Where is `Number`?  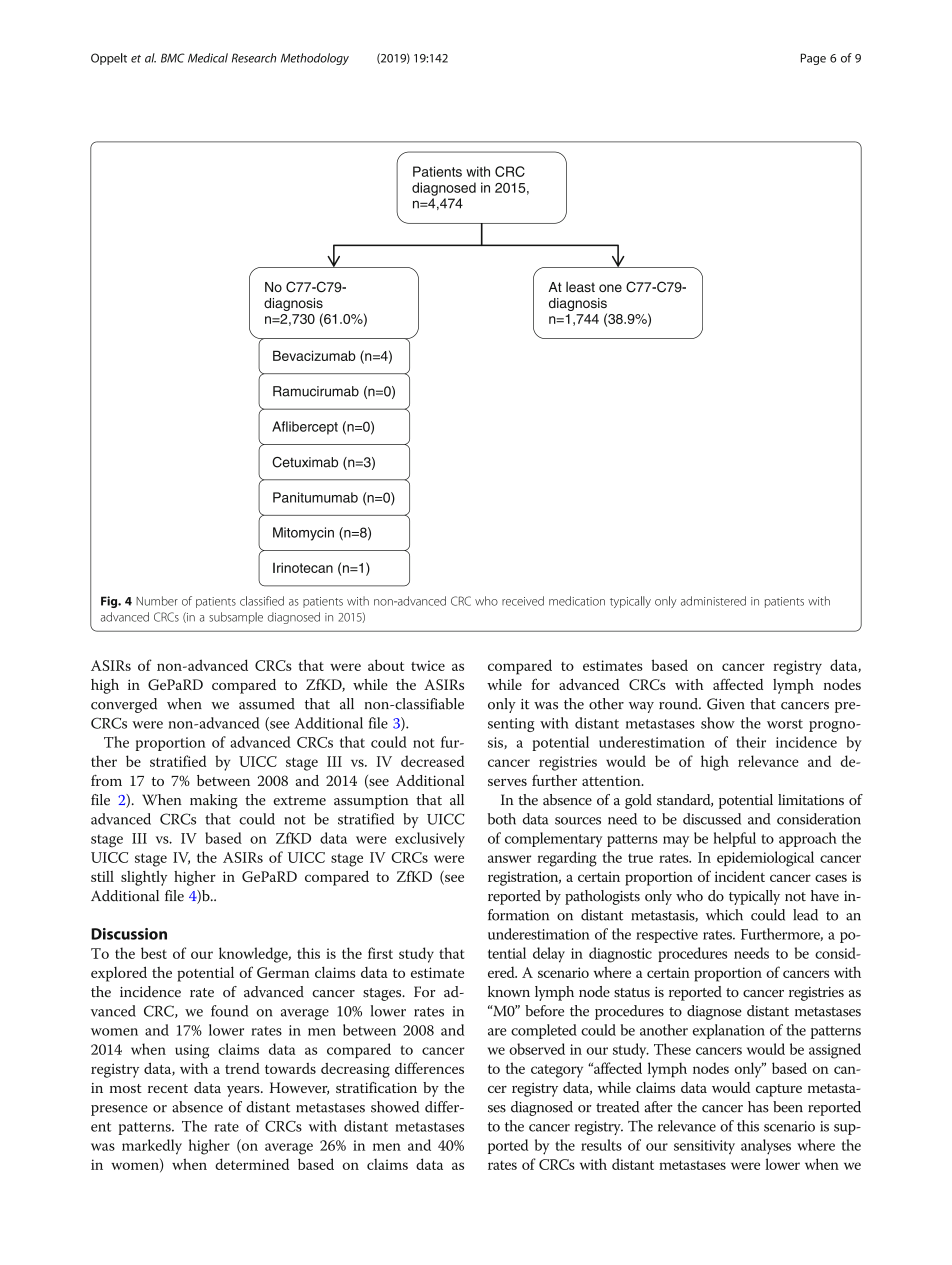
Number is located at coordinates (157, 601).
